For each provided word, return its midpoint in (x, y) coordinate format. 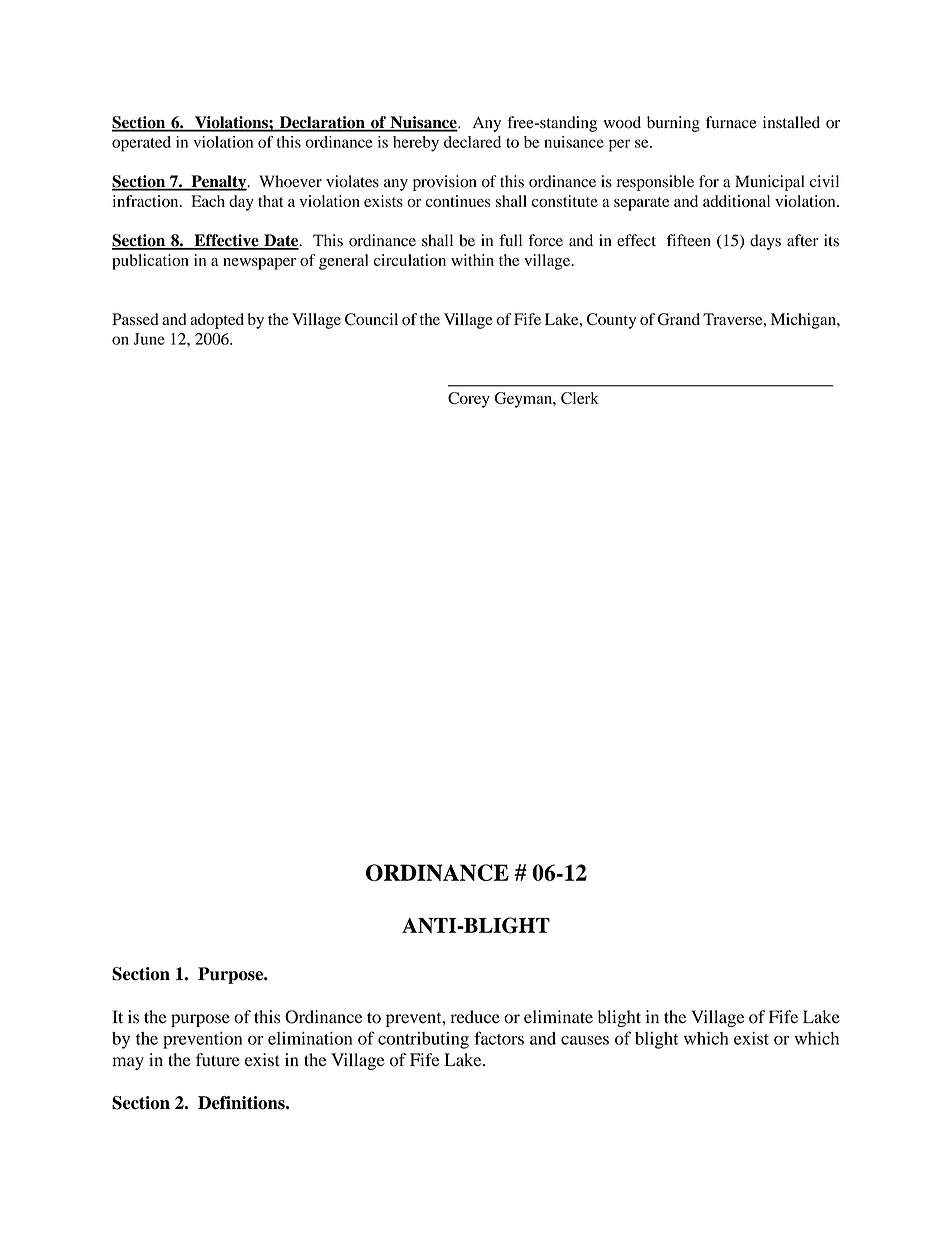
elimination (310, 1038)
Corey (469, 400)
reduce (475, 1017)
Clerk (580, 398)
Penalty (219, 183)
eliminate (558, 1017)
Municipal (769, 183)
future (218, 1060)
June (149, 339)
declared (472, 142)
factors (499, 1038)
